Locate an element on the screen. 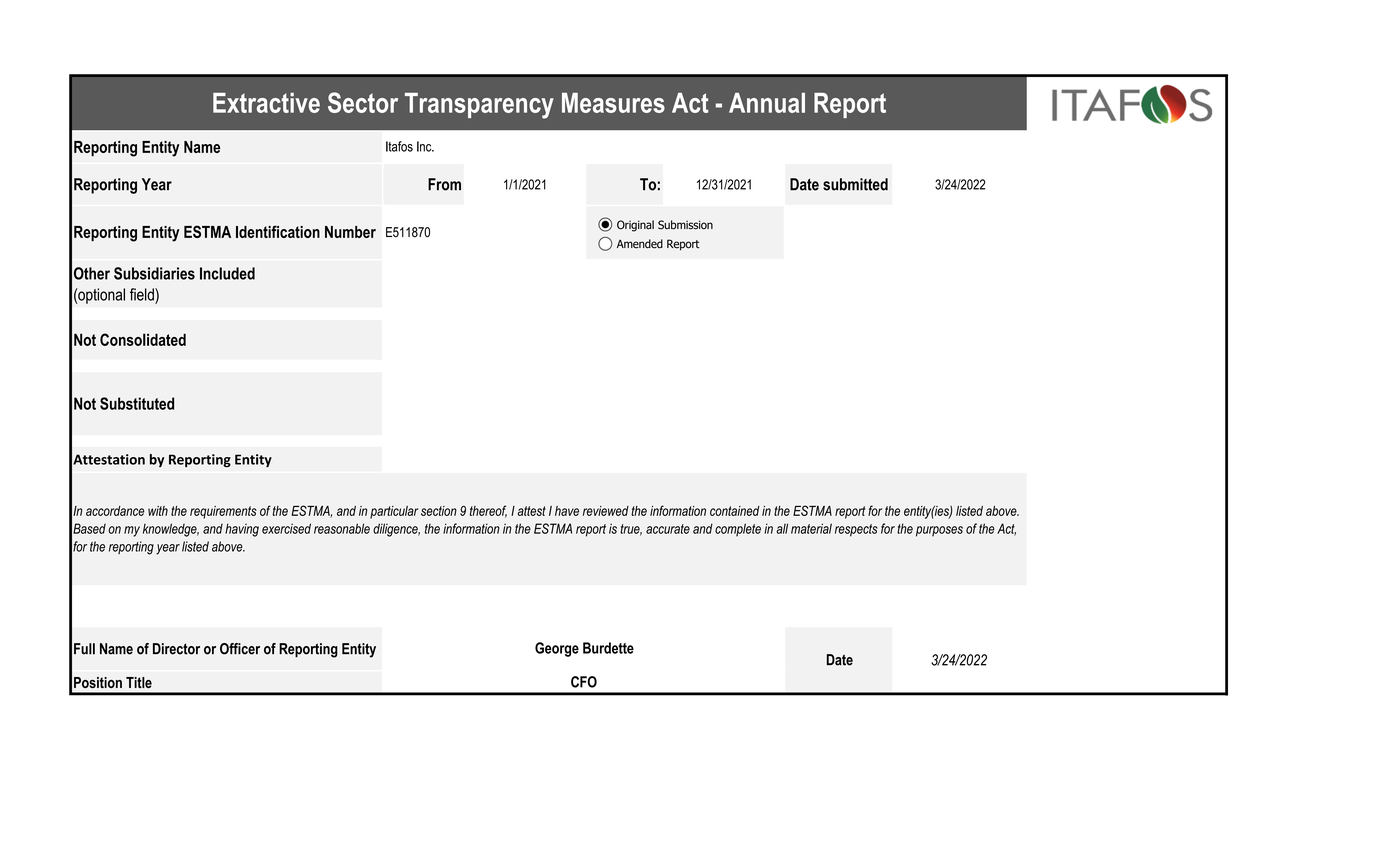 The width and height of the screenshot is (1400, 850). Submission is located at coordinates (685, 225).
